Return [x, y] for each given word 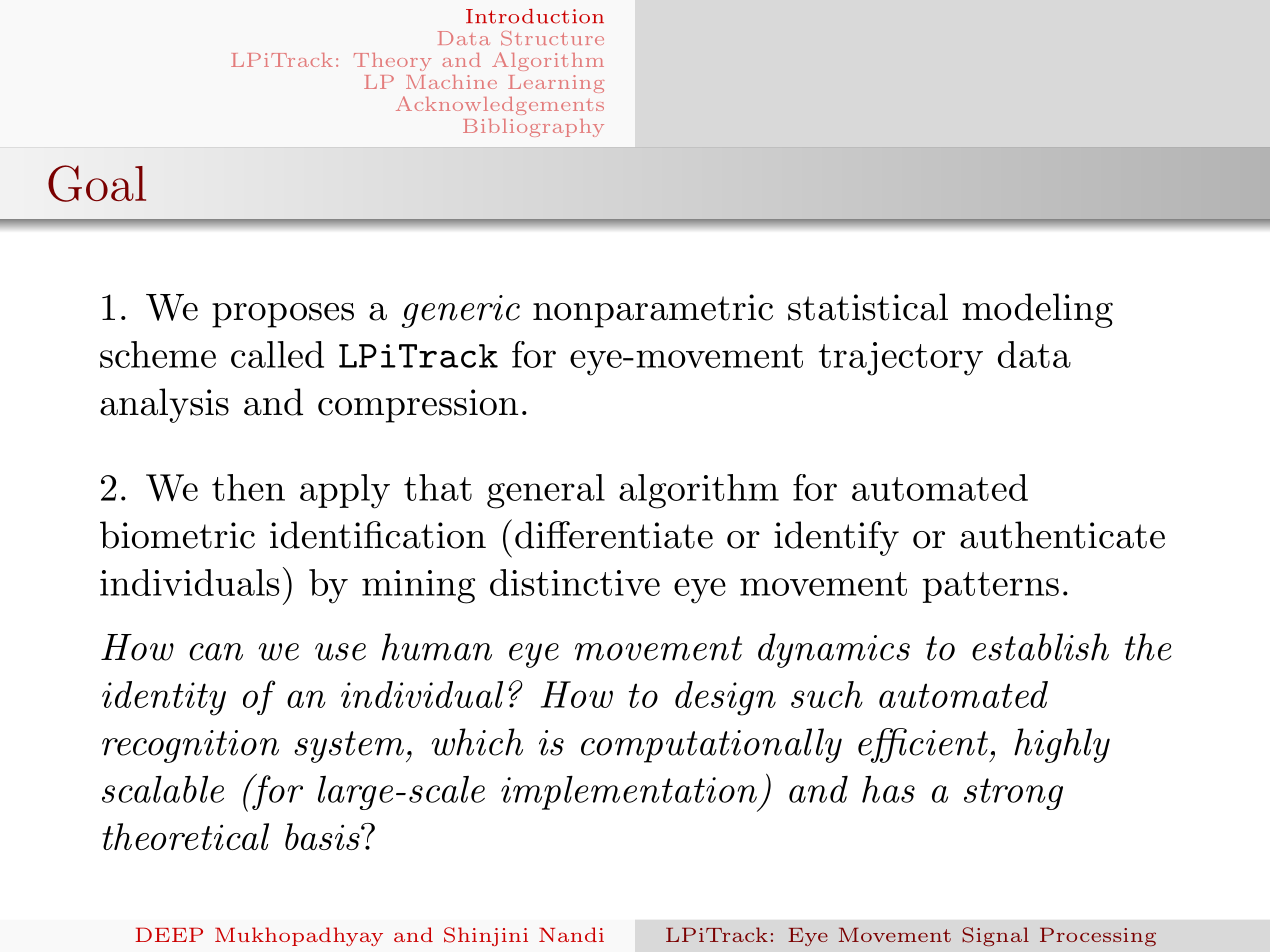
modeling [1037, 310]
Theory [392, 62]
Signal [995, 936]
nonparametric [653, 311]
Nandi [571, 934]
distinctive [575, 582]
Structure [552, 38]
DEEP [169, 934]
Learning [556, 84]
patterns [991, 587]
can [216, 652]
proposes [283, 315]
